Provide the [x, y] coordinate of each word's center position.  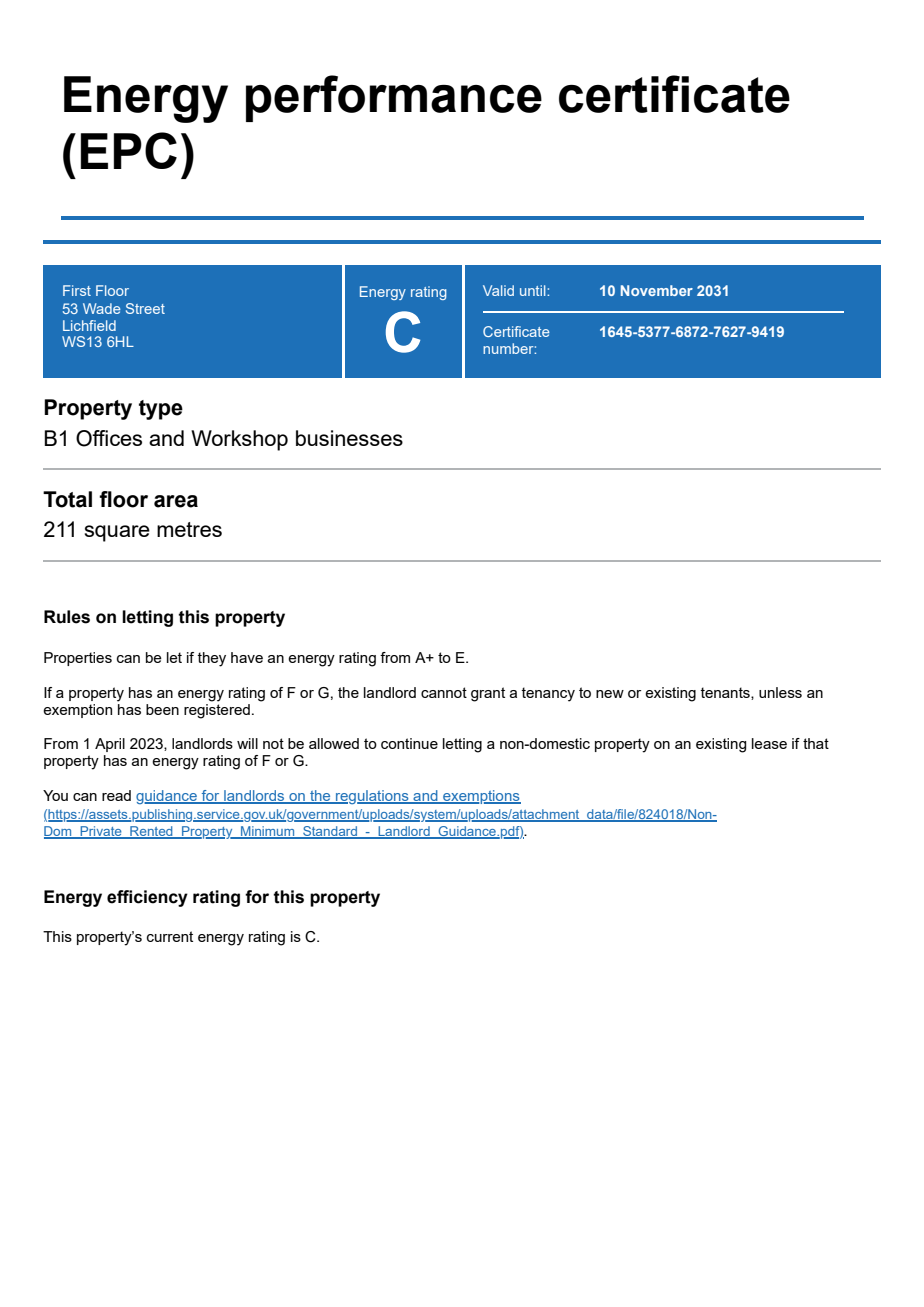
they [211, 659]
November [657, 290]
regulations [372, 797]
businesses [349, 438]
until [534, 290]
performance [394, 98]
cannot [444, 692]
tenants [726, 693]
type [161, 410]
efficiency [147, 898]
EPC [129, 150]
